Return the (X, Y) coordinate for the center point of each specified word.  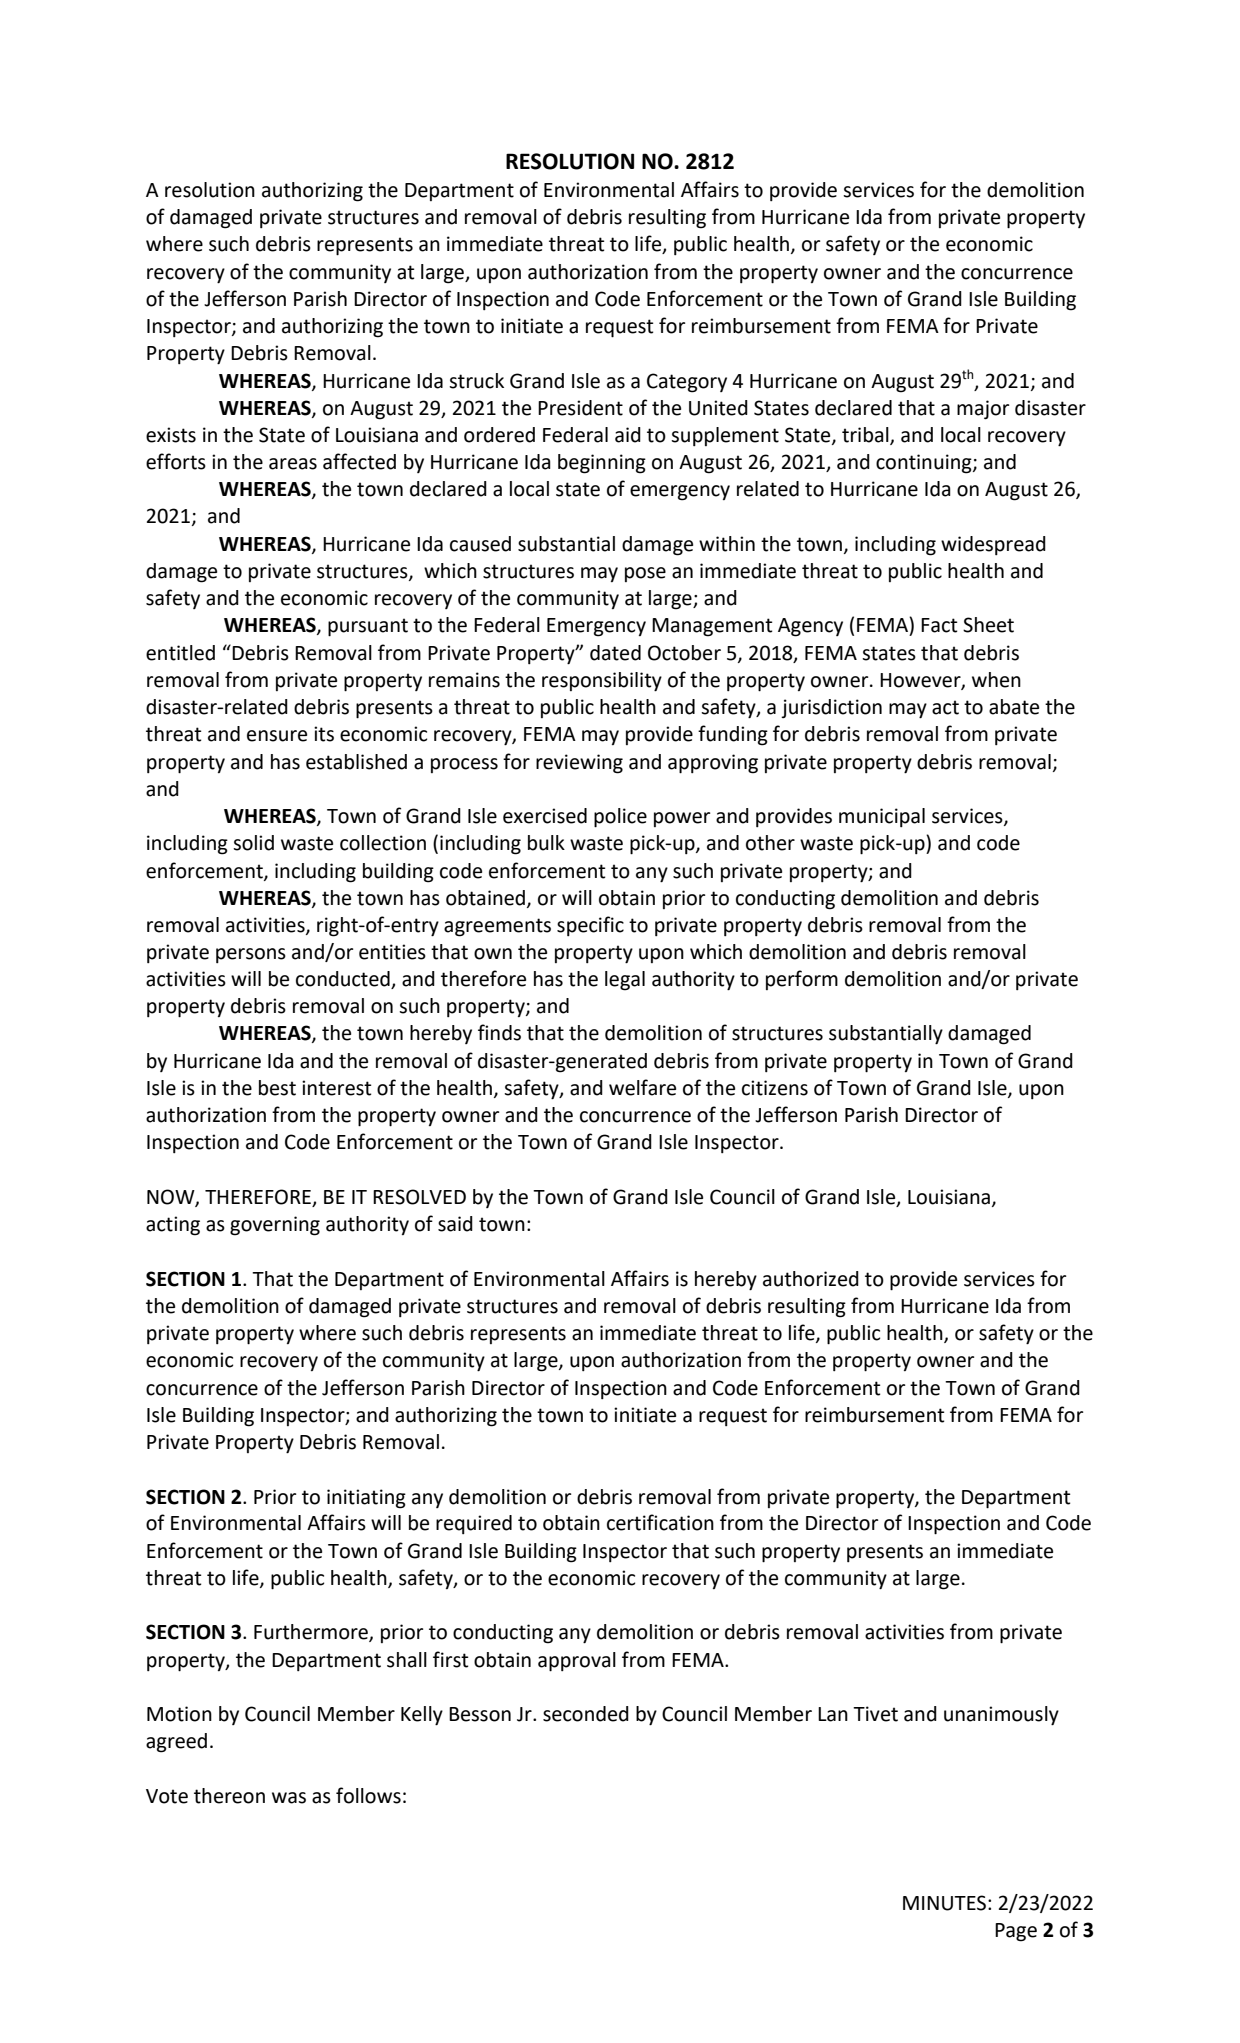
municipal (882, 817)
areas (293, 464)
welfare (642, 1087)
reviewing (579, 764)
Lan (833, 1714)
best (277, 1088)
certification (660, 1522)
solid (253, 843)
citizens (775, 1088)
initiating (366, 1499)
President (580, 408)
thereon (229, 1796)
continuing (925, 464)
